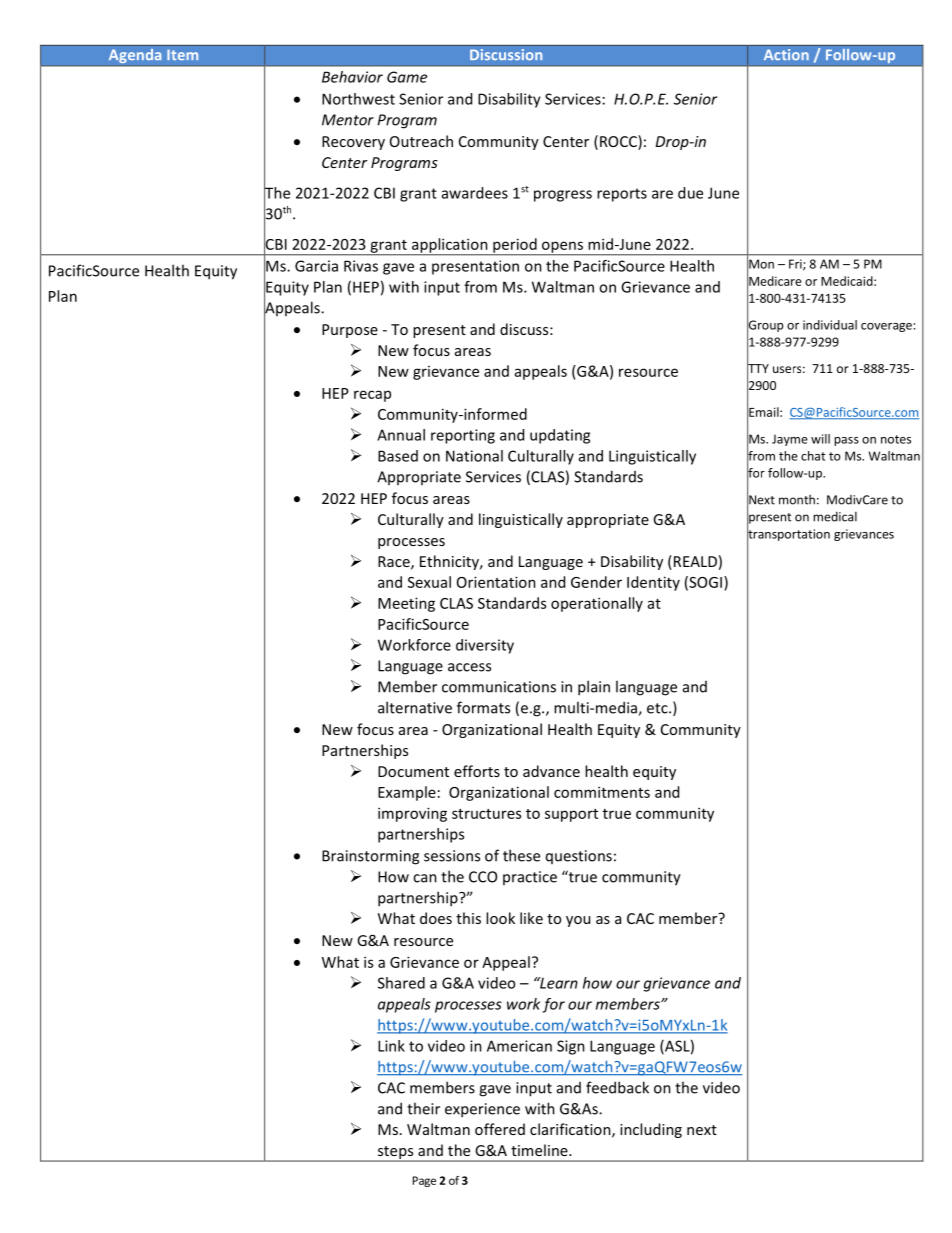  I want to click on updating, so click(560, 436).
